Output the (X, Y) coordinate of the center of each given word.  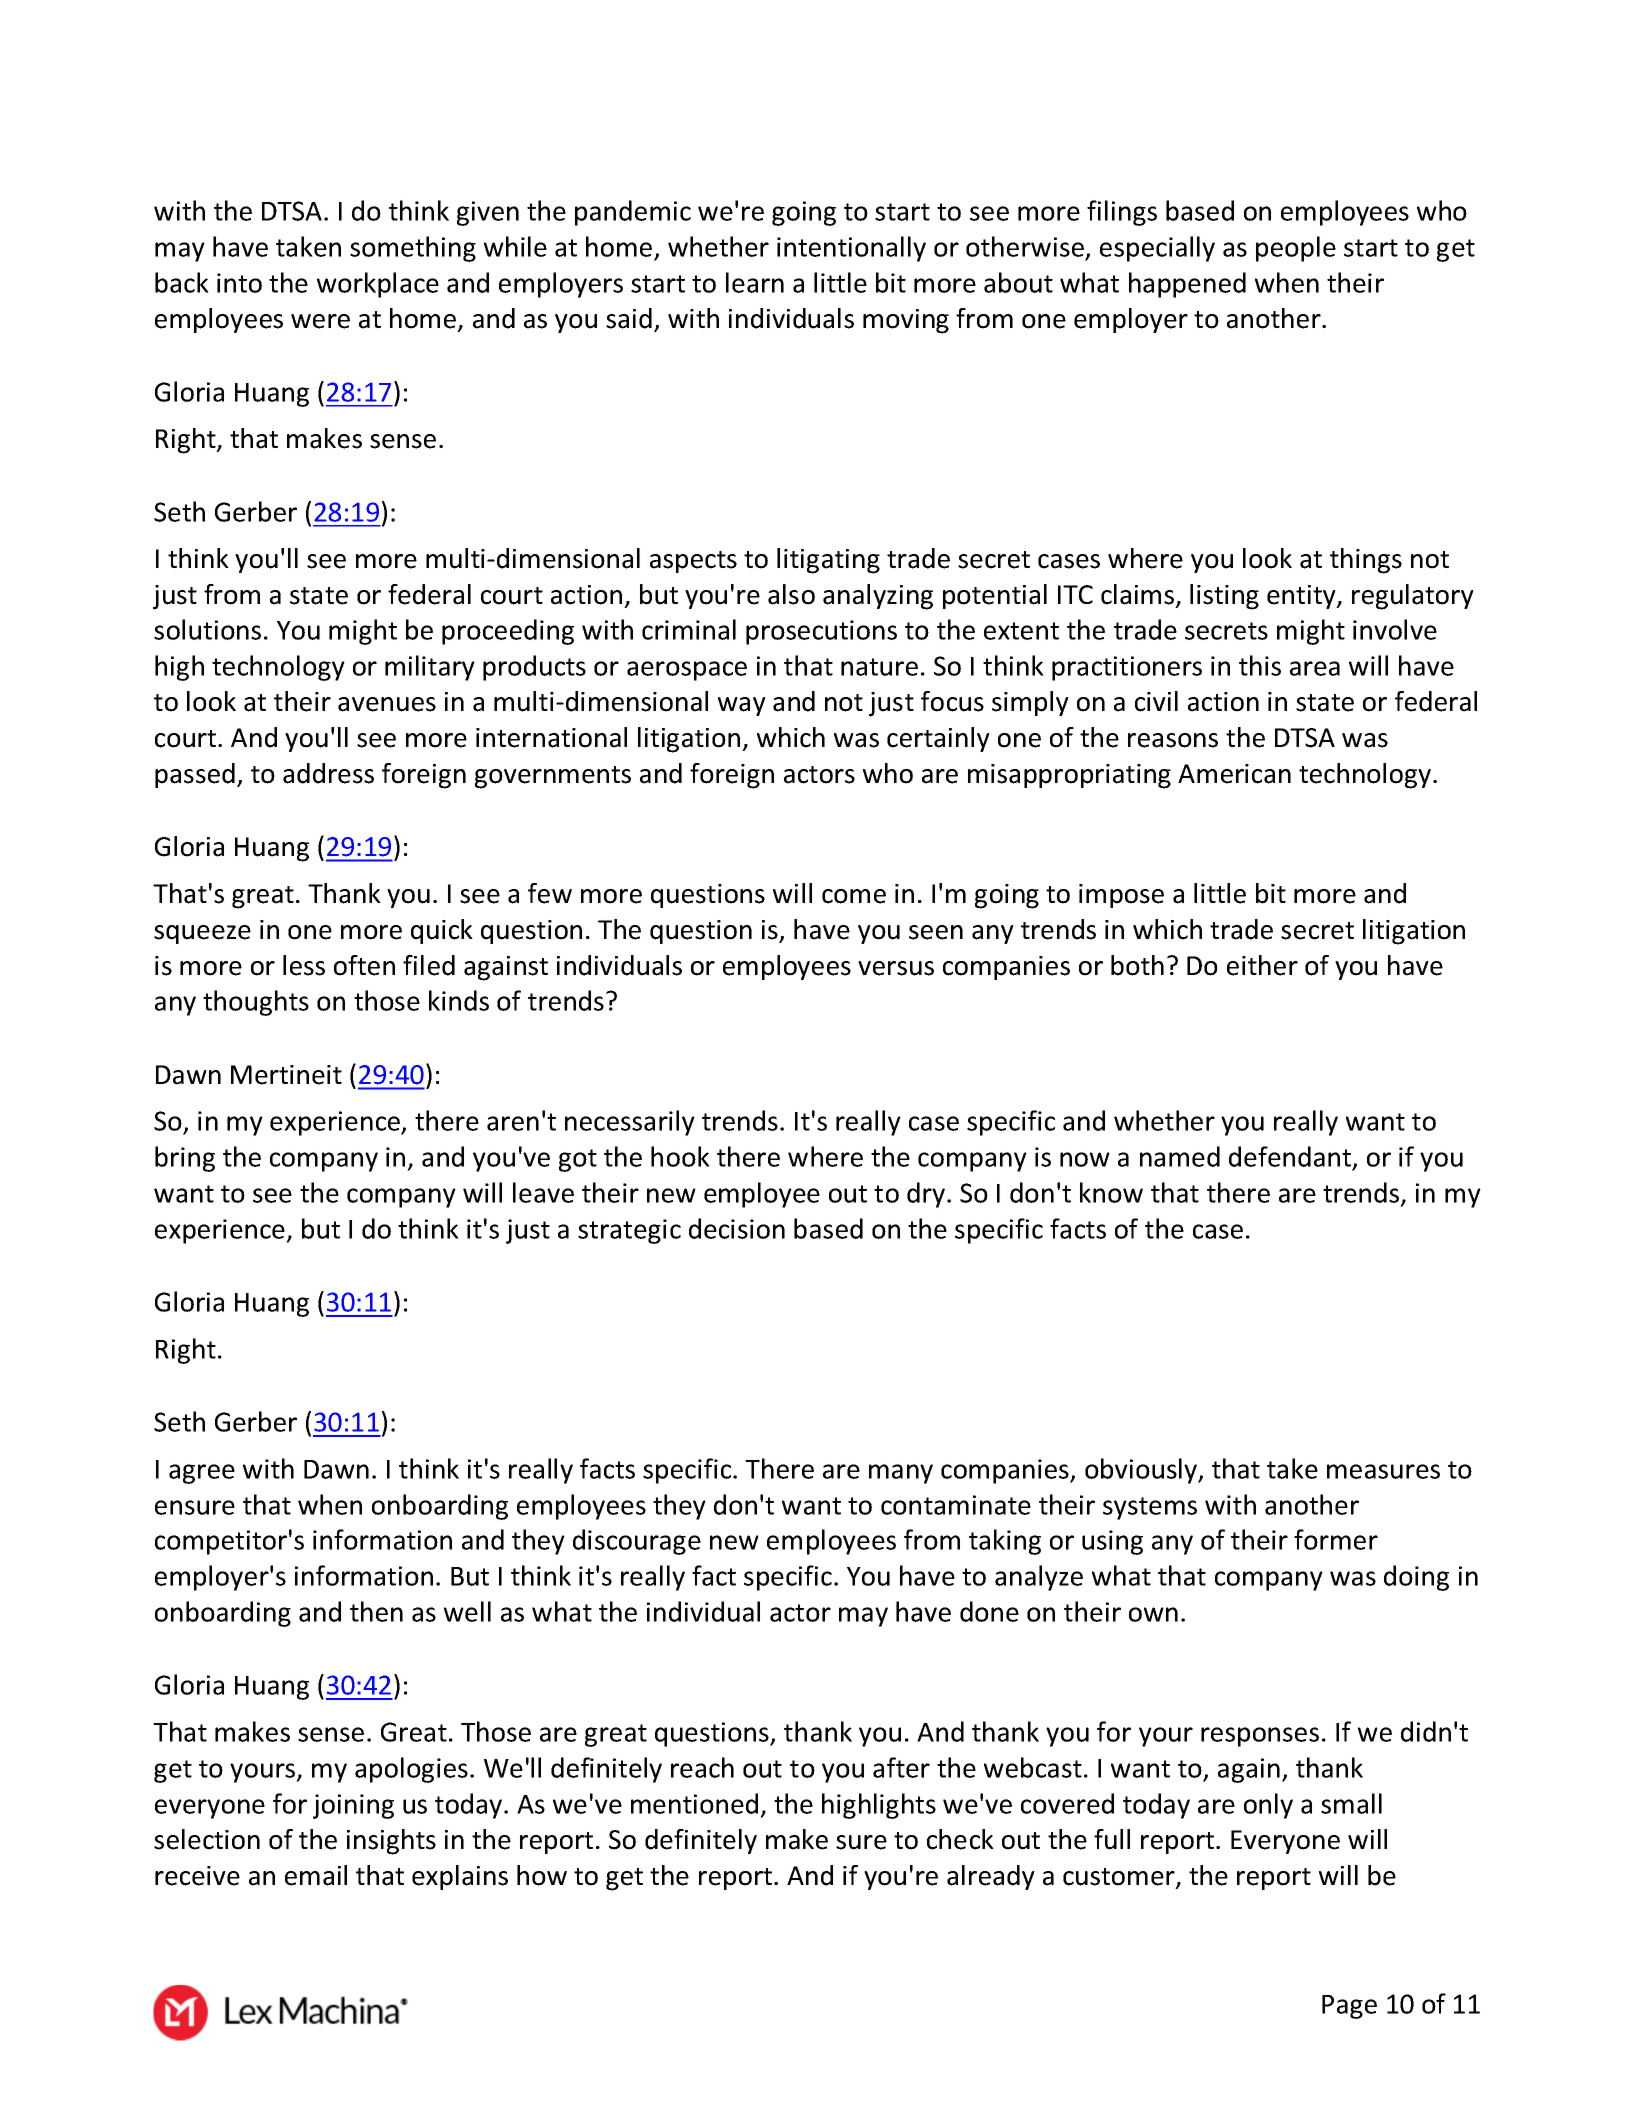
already (991, 1877)
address (328, 773)
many (901, 1474)
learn (755, 282)
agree (202, 1474)
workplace (378, 285)
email (316, 1875)
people (1296, 249)
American (1234, 774)
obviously (1142, 1471)
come (854, 896)
